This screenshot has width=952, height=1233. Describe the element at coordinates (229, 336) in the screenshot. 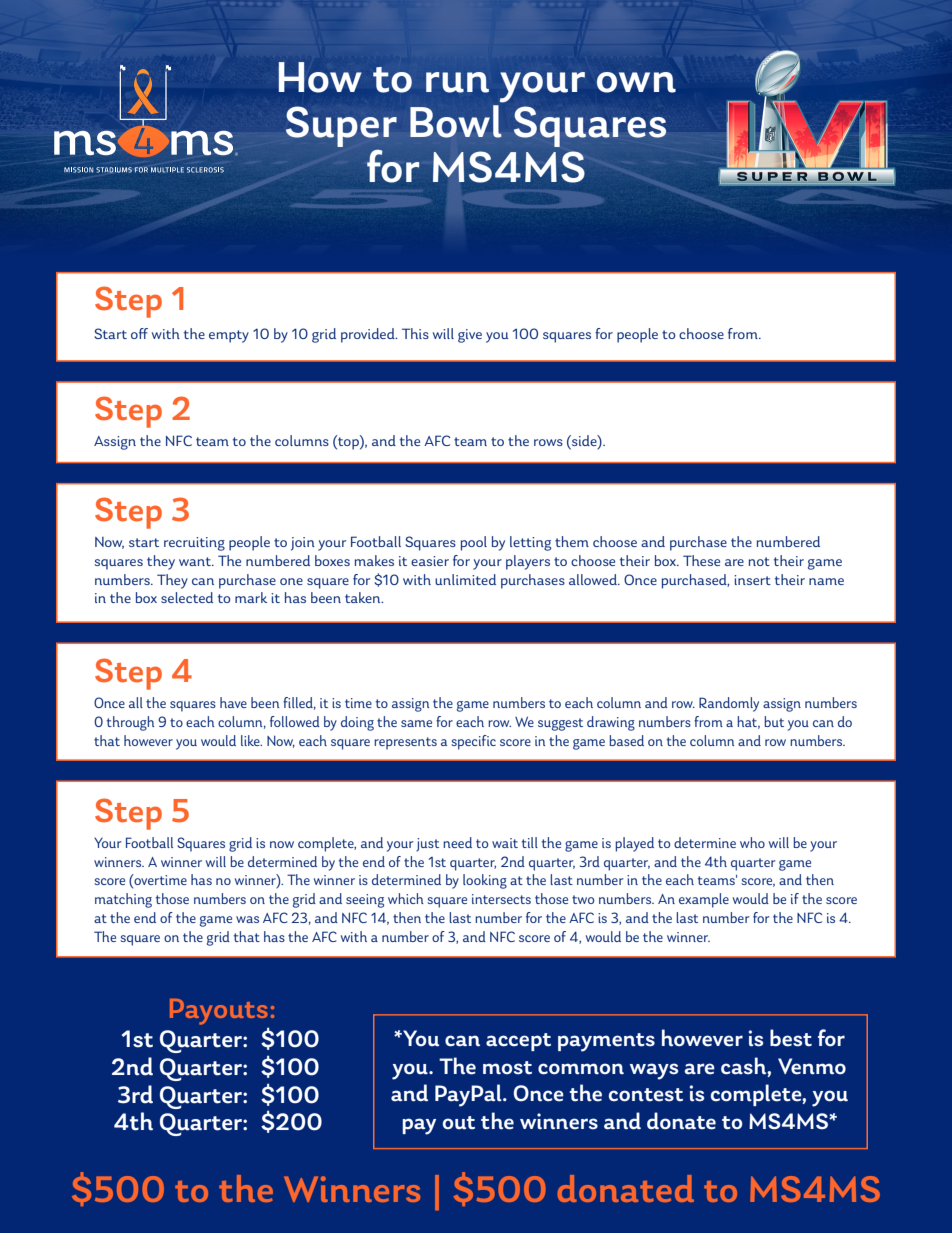

I see `empty` at that location.
